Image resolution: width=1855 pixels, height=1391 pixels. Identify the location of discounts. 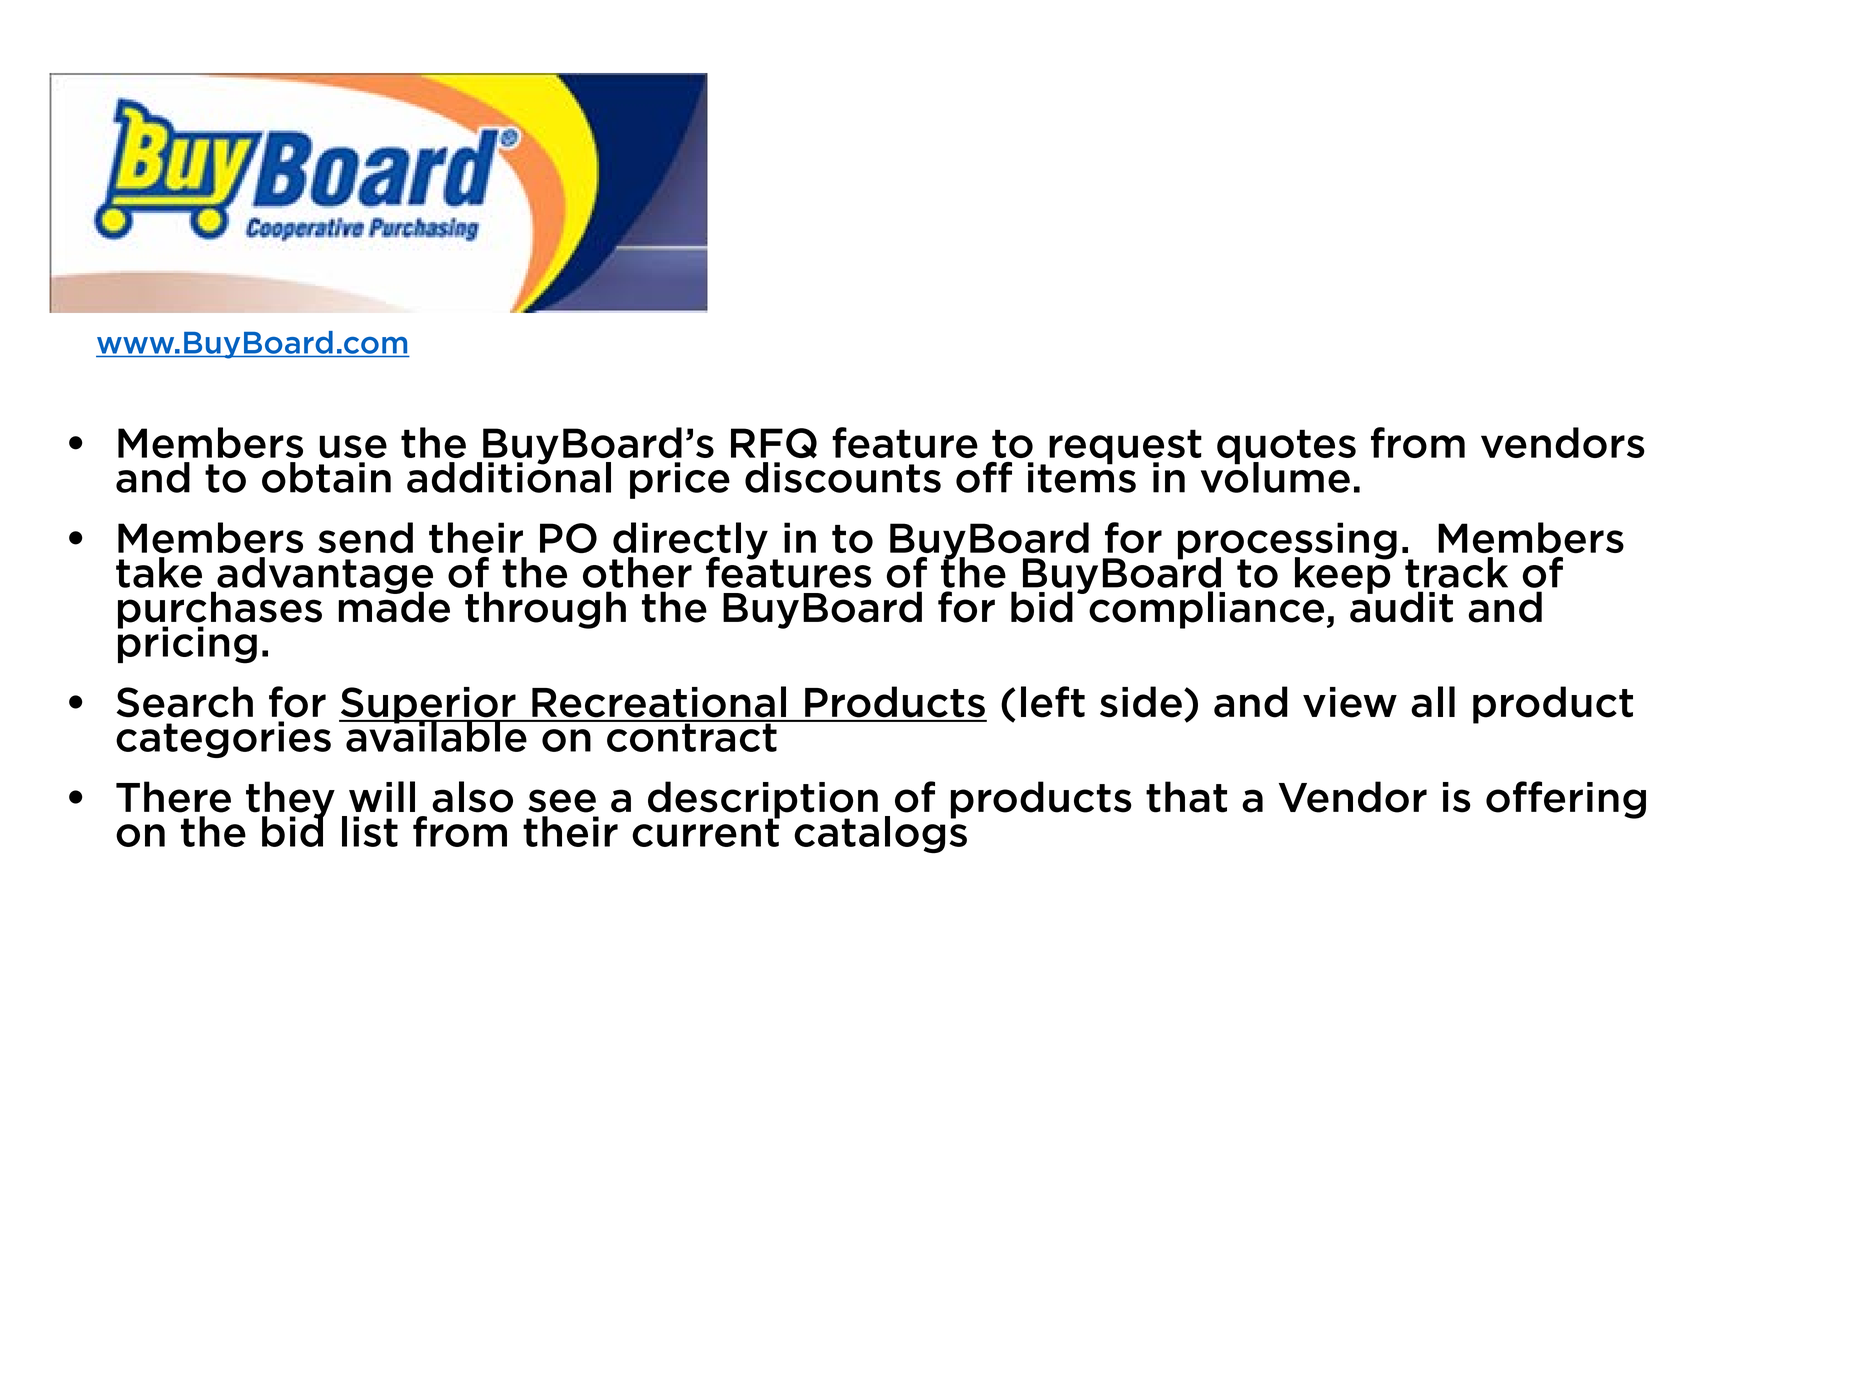
(843, 477).
